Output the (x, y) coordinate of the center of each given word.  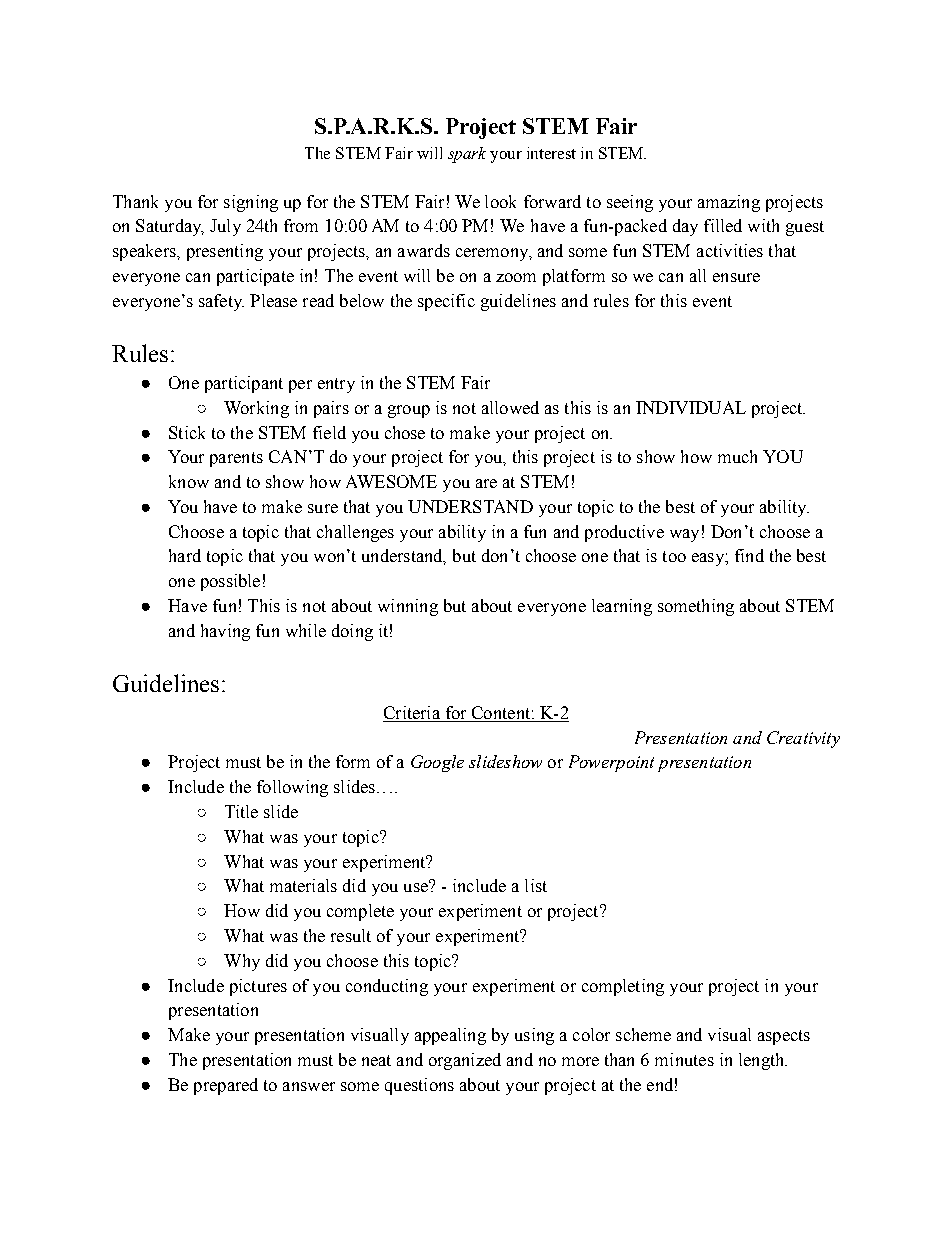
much (737, 456)
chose (405, 432)
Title (241, 811)
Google (437, 763)
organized (465, 1061)
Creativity (803, 739)
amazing (729, 203)
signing (251, 203)
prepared (226, 1086)
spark (467, 155)
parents (236, 459)
